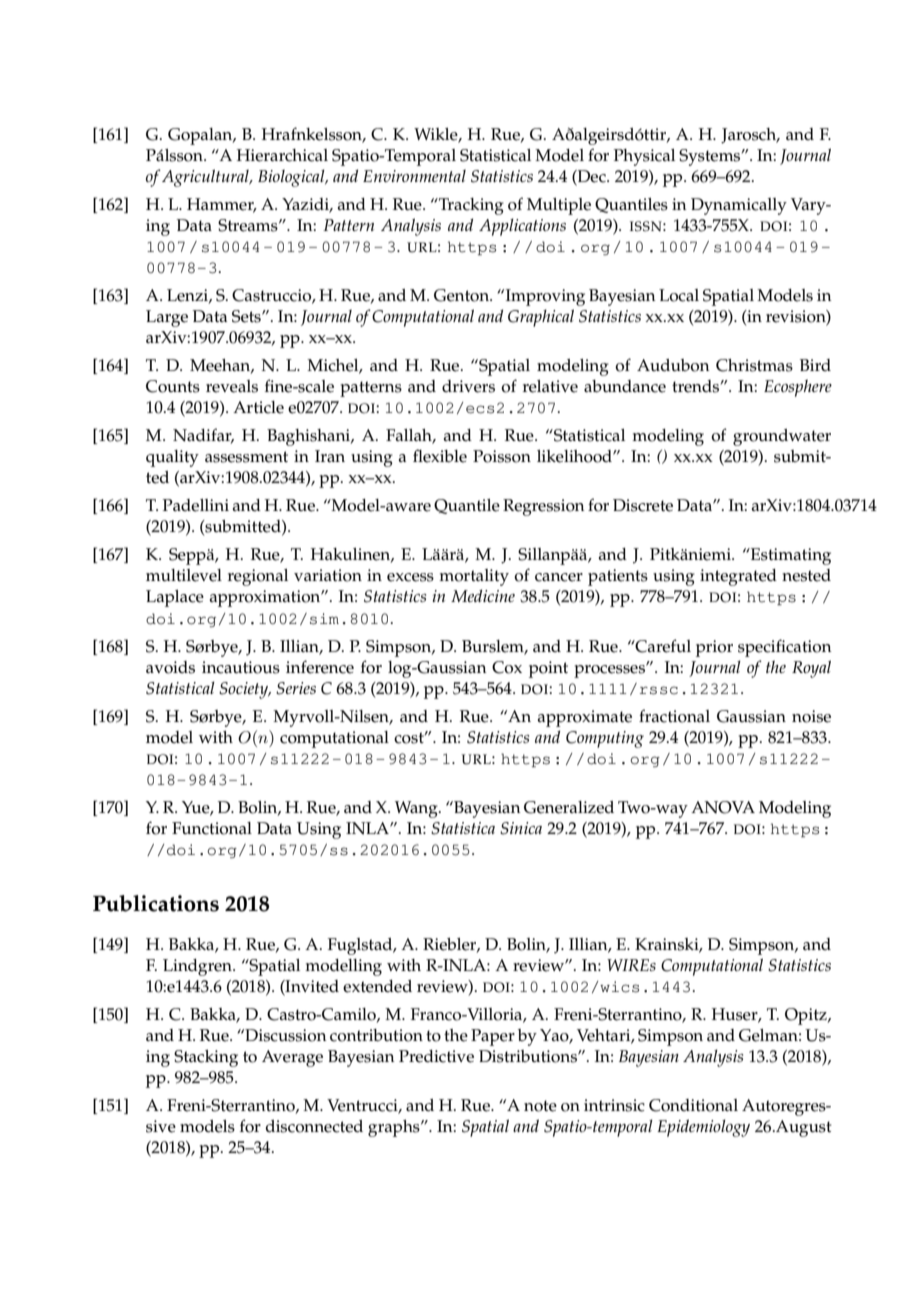 The image size is (924, 1308). Describe the element at coordinates (470, 206) in the page. I see `Tracking` at that location.
